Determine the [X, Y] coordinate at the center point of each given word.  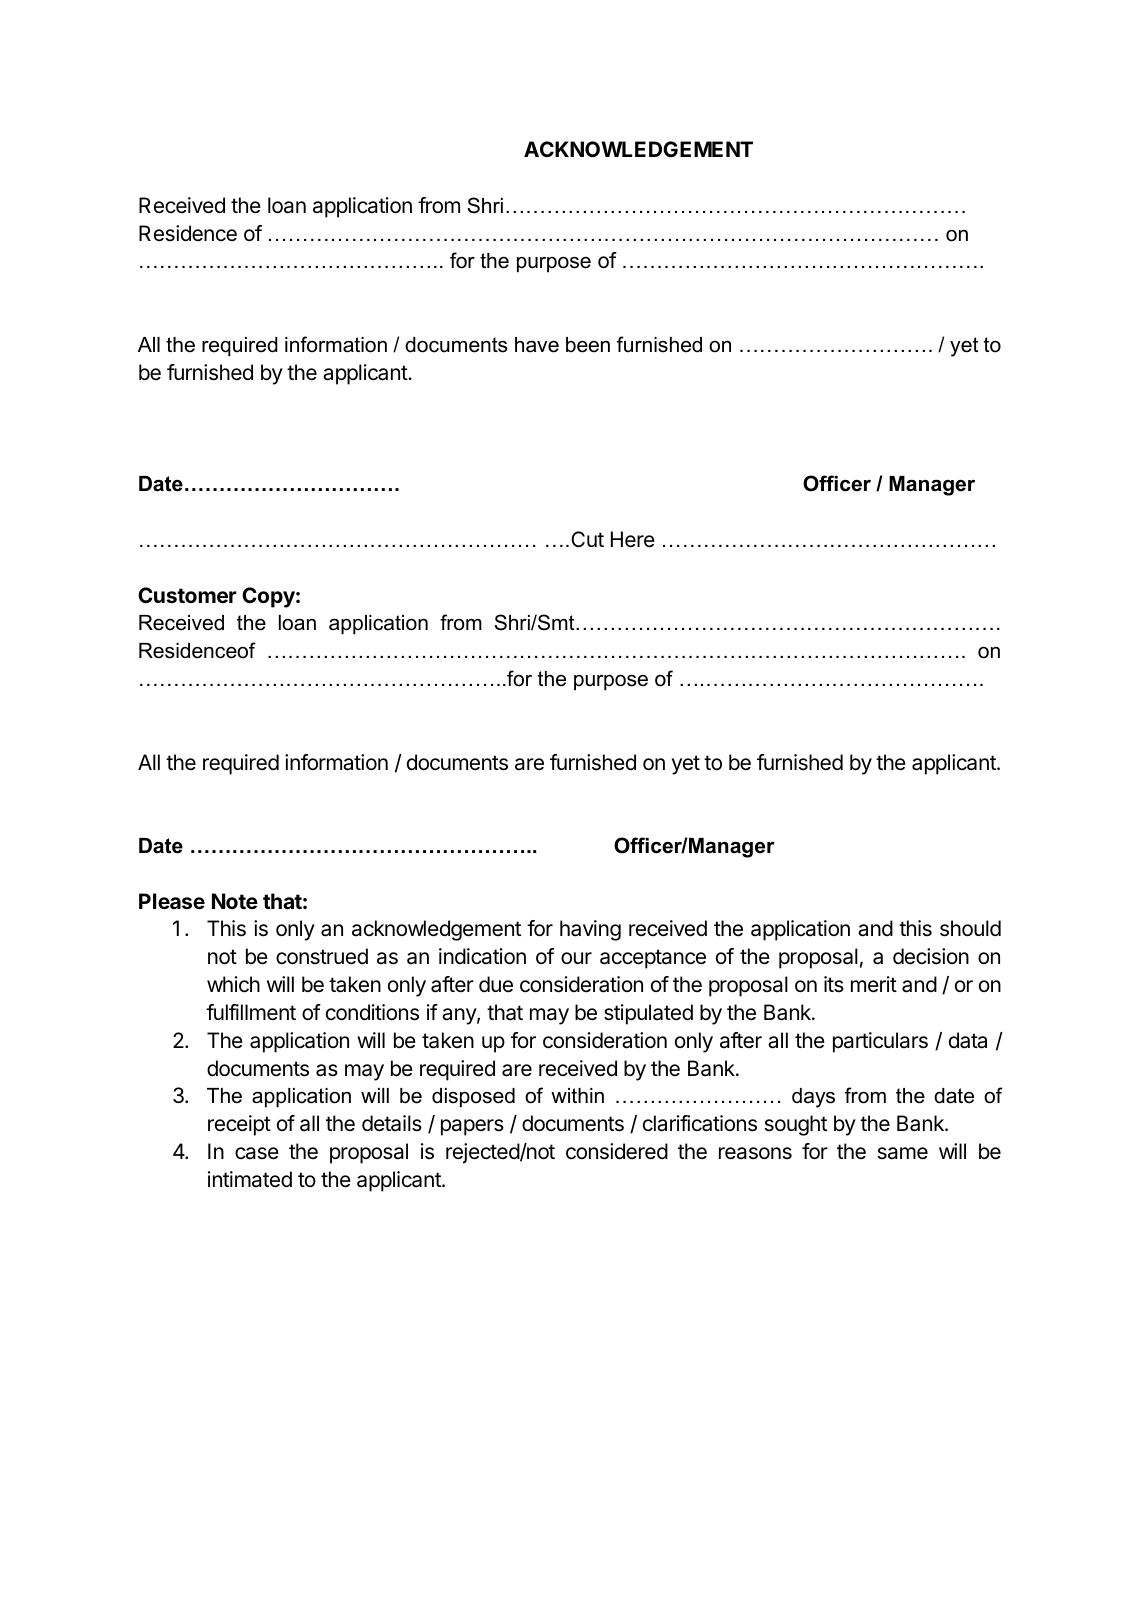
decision [931, 956]
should [970, 928]
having [590, 930]
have [537, 345]
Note [235, 901]
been [588, 345]
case [257, 1153]
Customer [187, 595]
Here [633, 539]
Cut [587, 539]
